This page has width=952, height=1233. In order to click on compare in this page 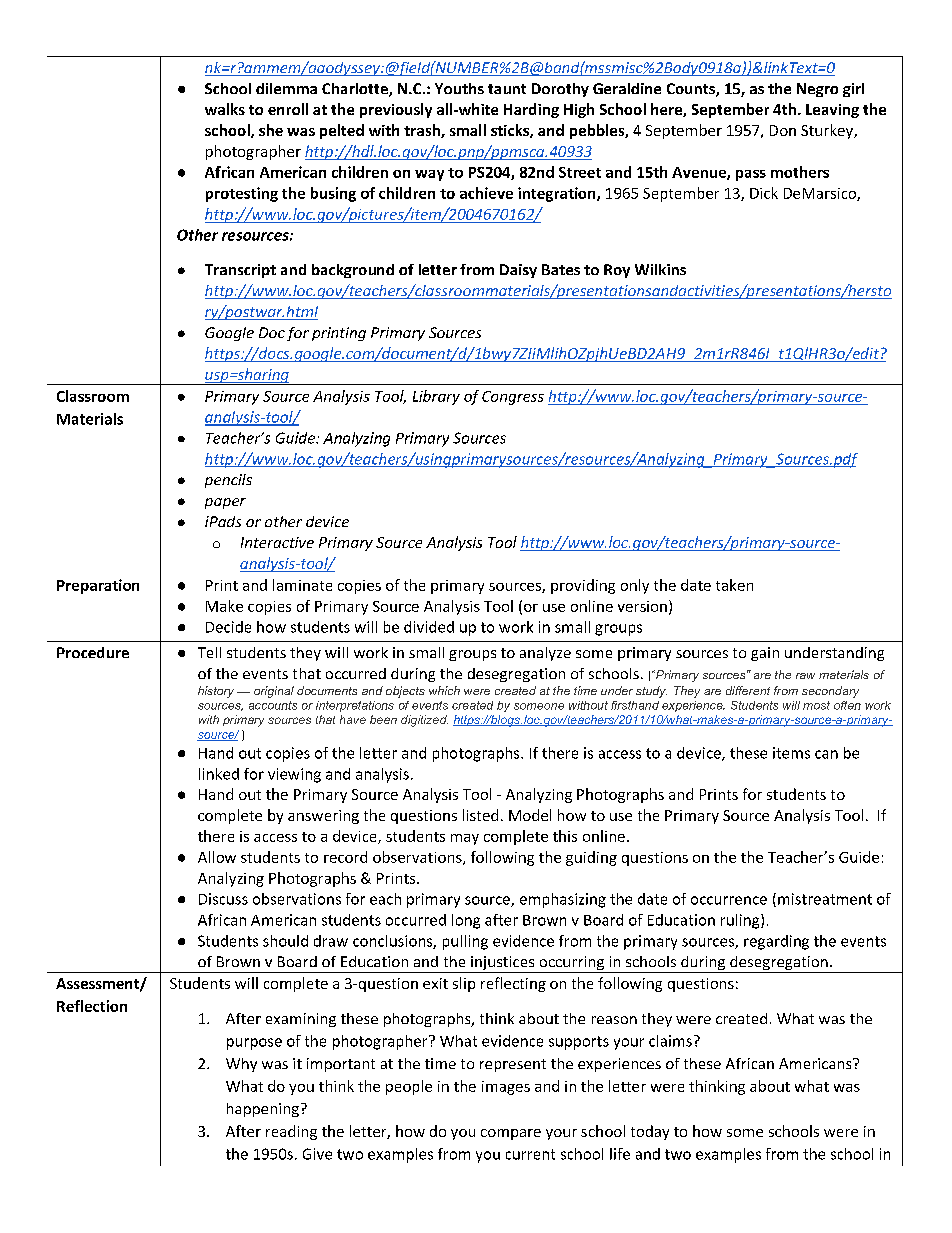, I will do `click(511, 1134)`.
